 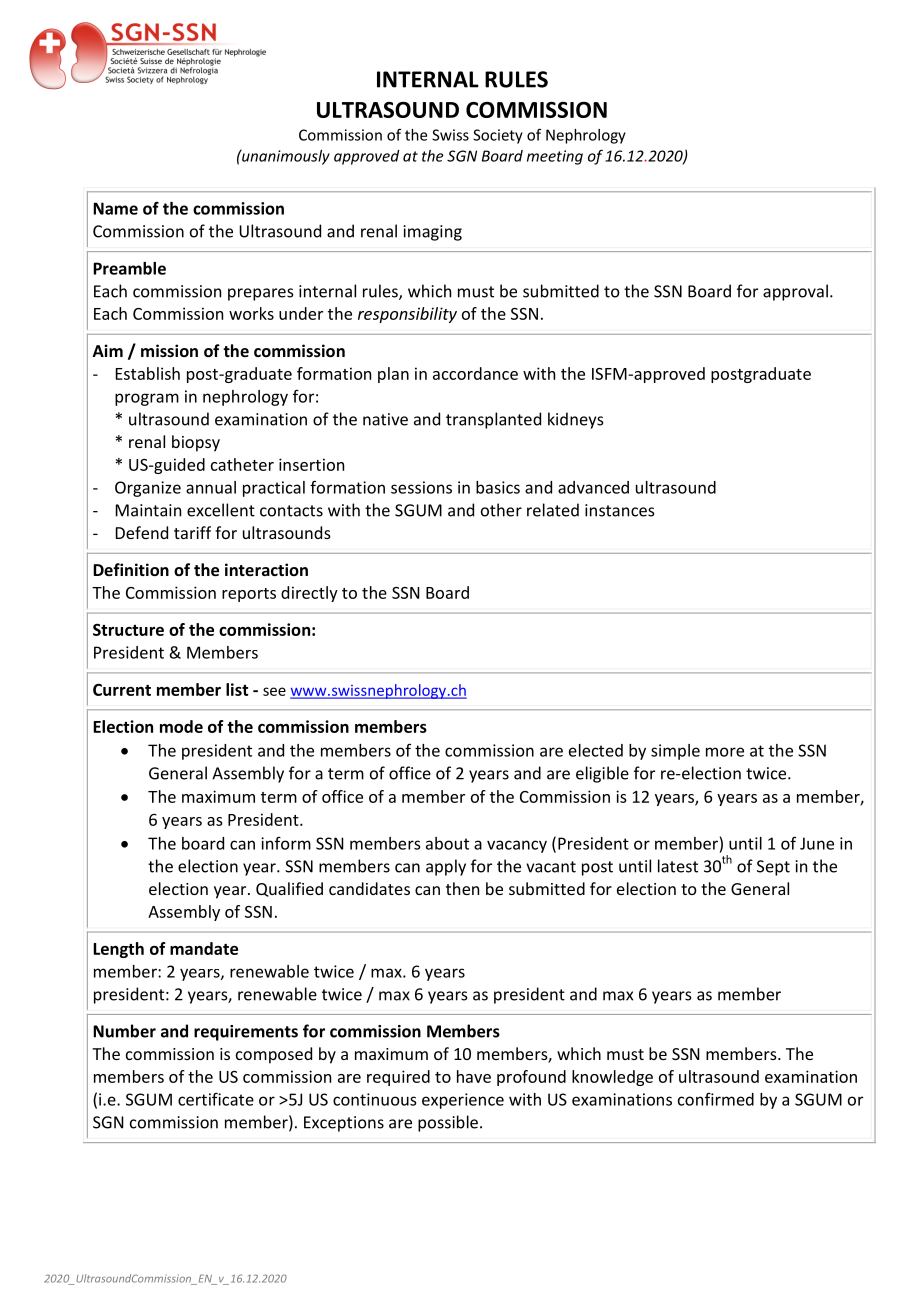 I want to click on more, so click(x=725, y=752).
